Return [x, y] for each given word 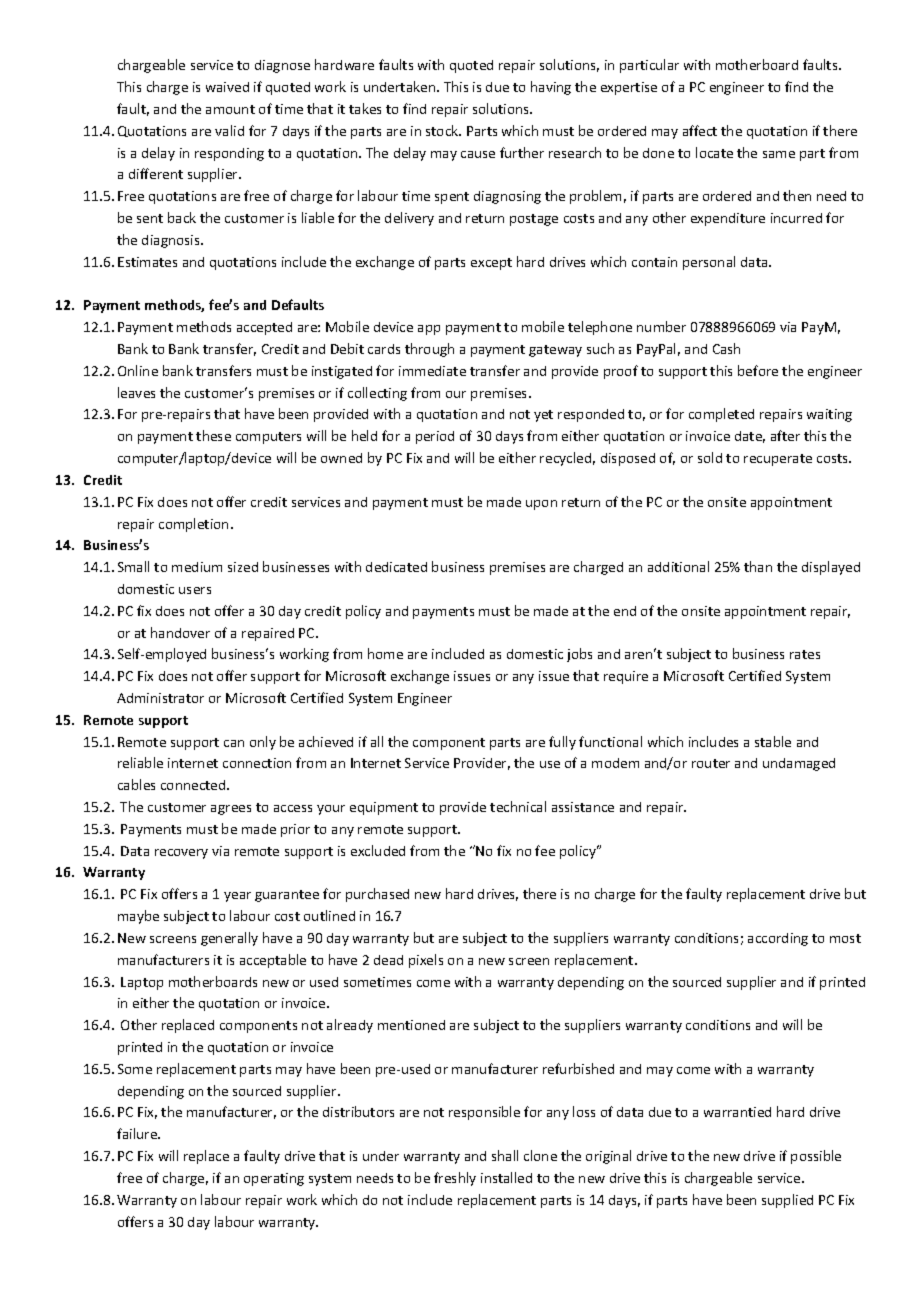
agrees [231, 810]
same [779, 154]
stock [443, 130]
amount [230, 109]
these [213, 435]
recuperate [778, 460]
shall [505, 1155]
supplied [787, 1201]
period [435, 437]
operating [274, 1179]
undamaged [799, 764]
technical [518, 806]
